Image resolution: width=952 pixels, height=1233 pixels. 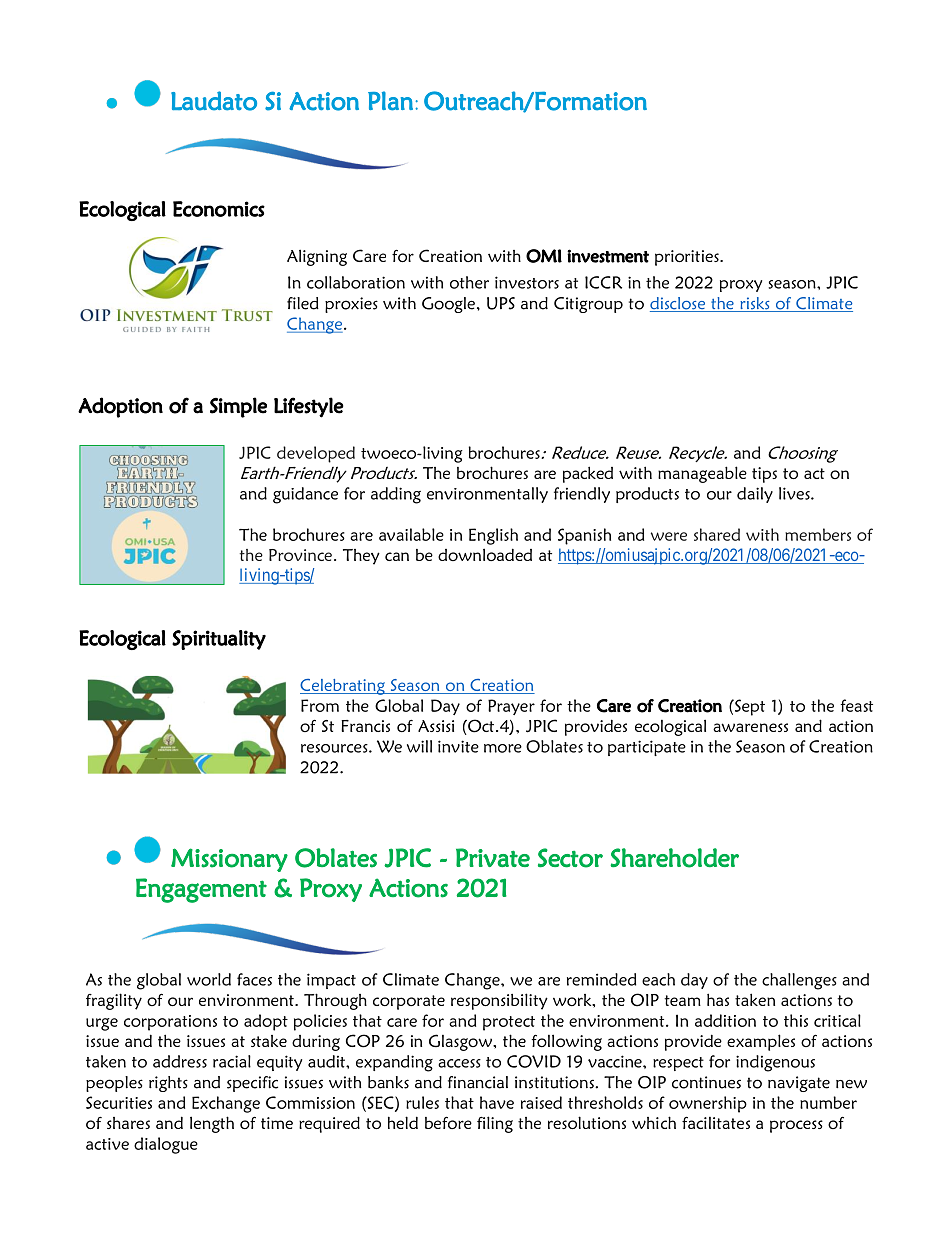 What do you see at coordinates (503, 748) in the screenshot?
I see `more` at bounding box center [503, 748].
